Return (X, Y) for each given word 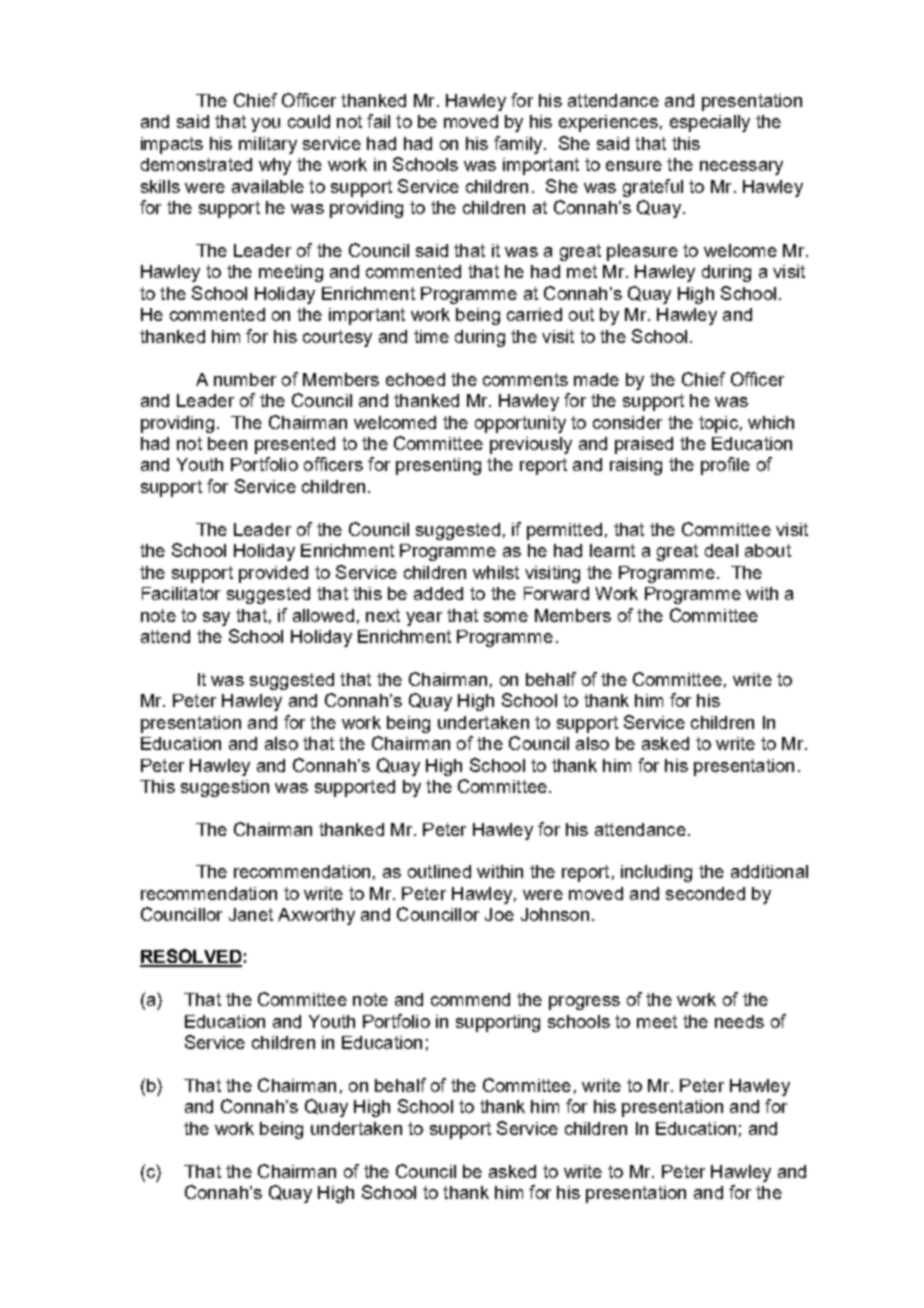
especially (710, 123)
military (268, 145)
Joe (499, 914)
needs (739, 1021)
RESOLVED (191, 957)
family (519, 145)
